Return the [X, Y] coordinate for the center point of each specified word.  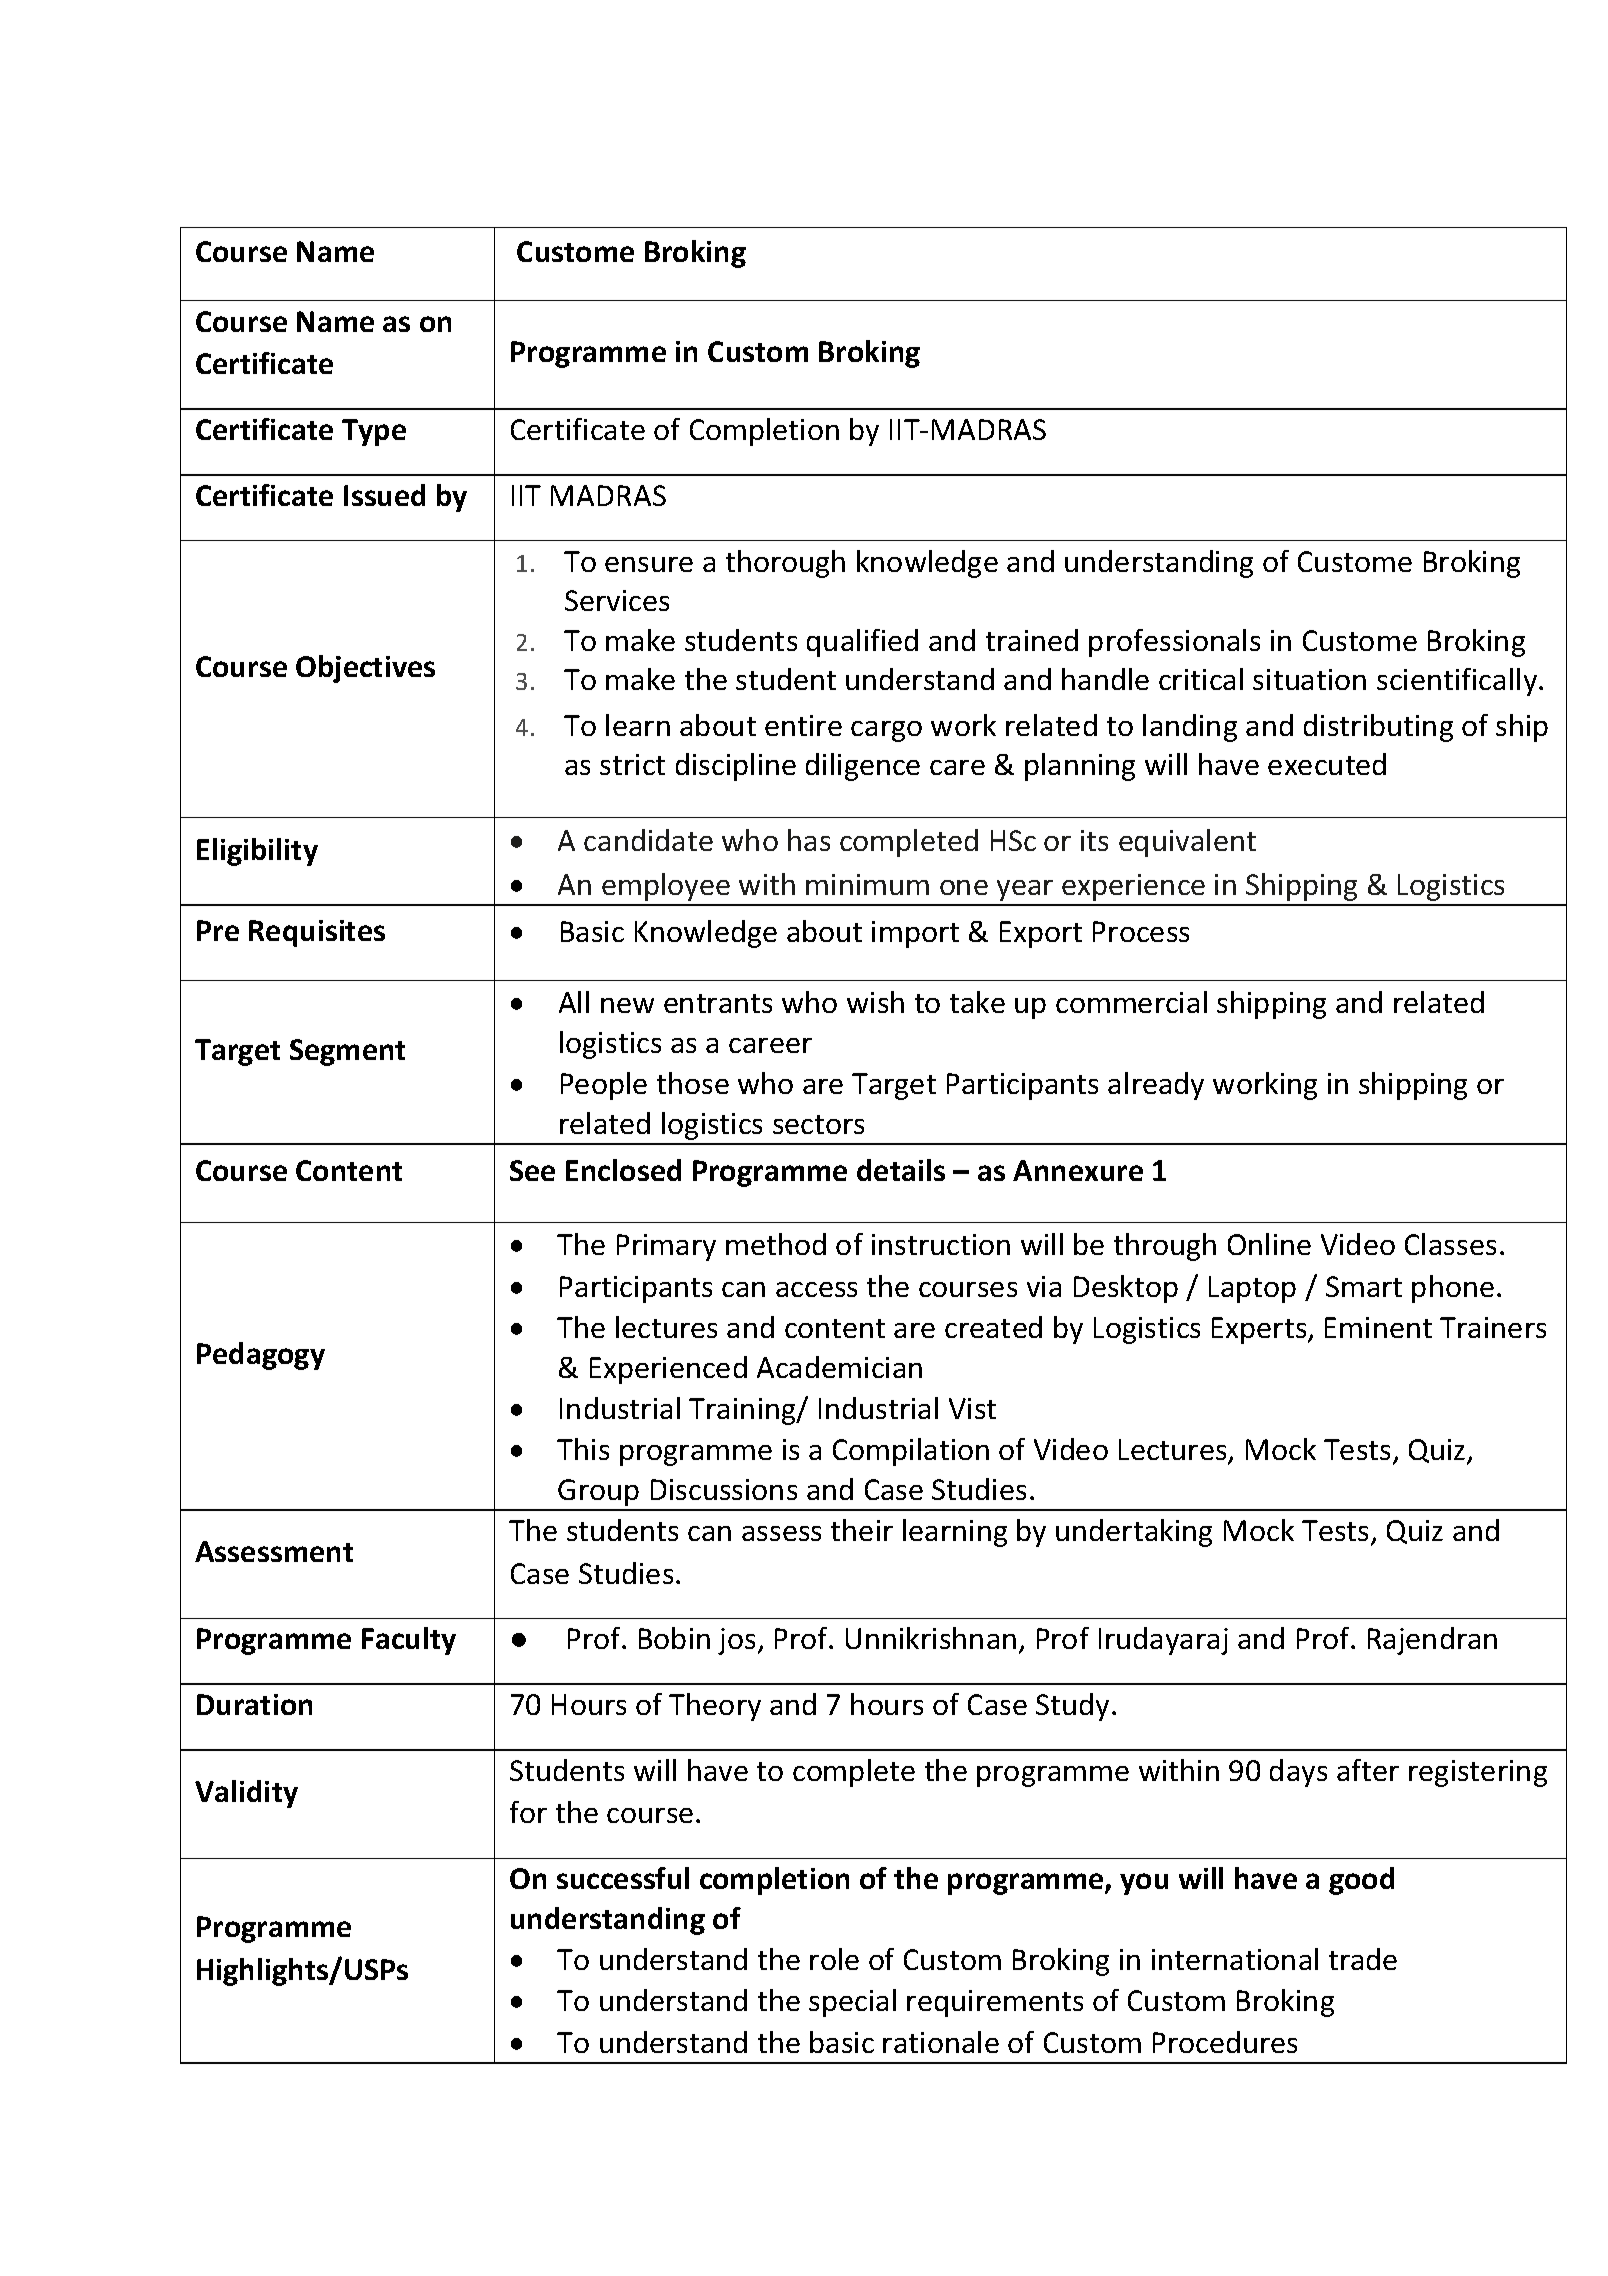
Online [1269, 1244]
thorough [785, 564]
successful [623, 1878]
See [532, 1170]
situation [1309, 679]
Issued [384, 495]
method [776, 1244]
